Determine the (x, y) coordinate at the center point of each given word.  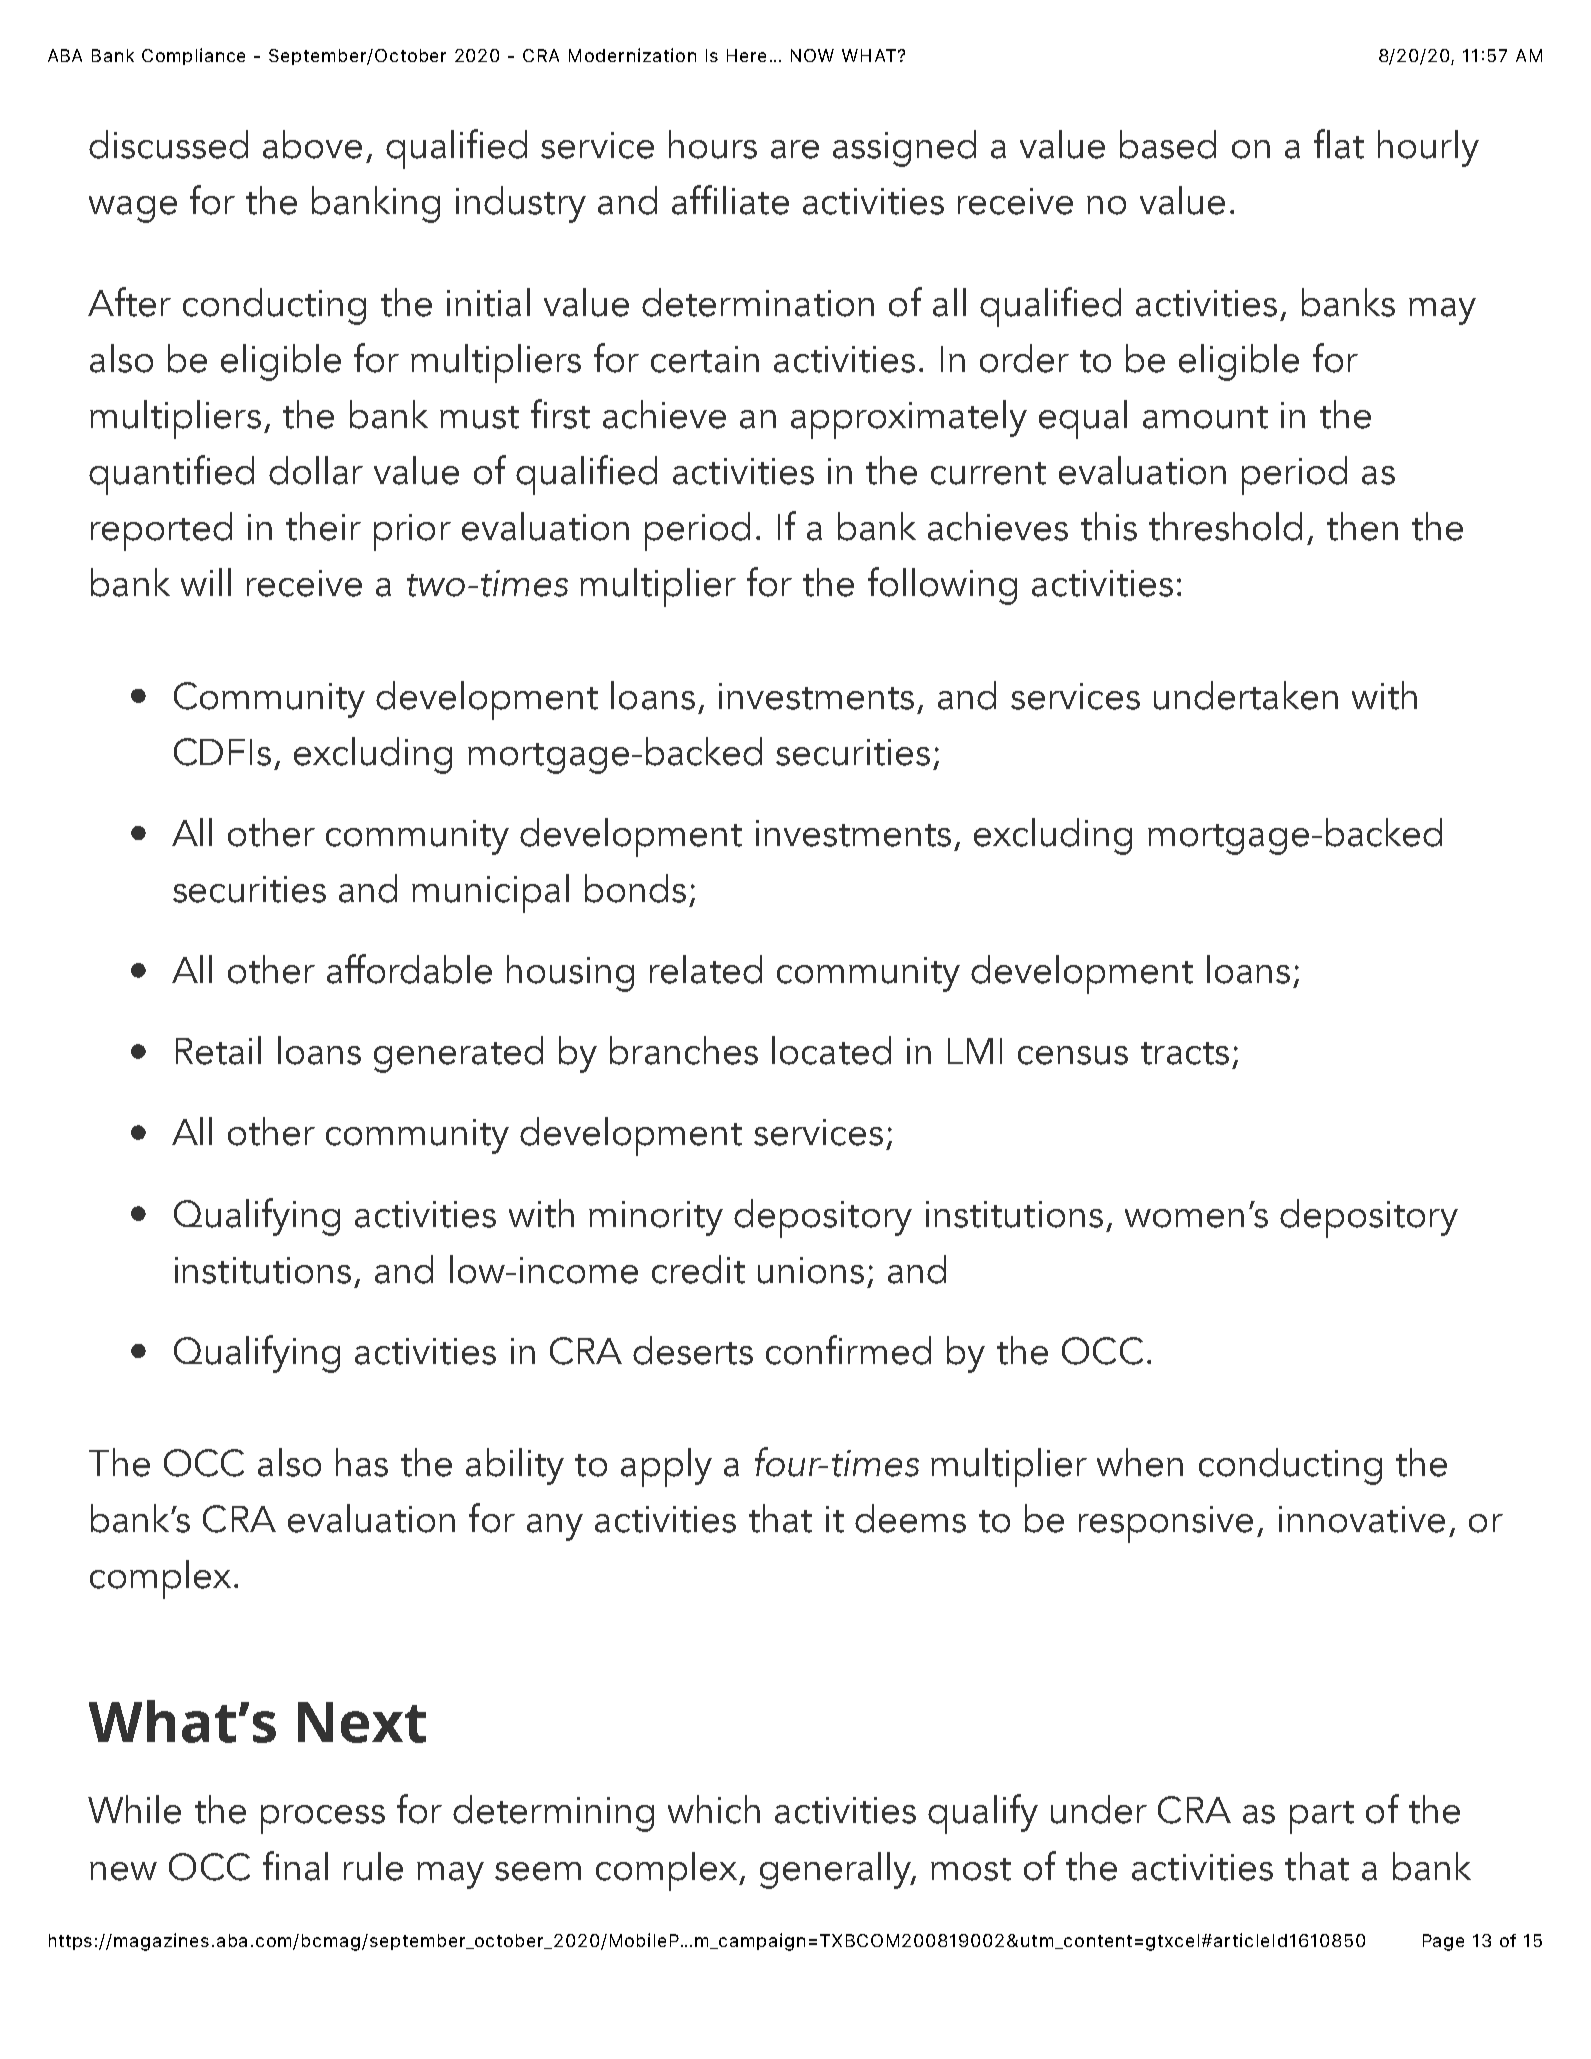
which (714, 1809)
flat (1339, 144)
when (1140, 1462)
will (206, 582)
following (942, 586)
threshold (1225, 526)
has (362, 1462)
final (295, 1866)
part (1322, 1817)
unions (811, 1270)
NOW (812, 55)
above (312, 144)
